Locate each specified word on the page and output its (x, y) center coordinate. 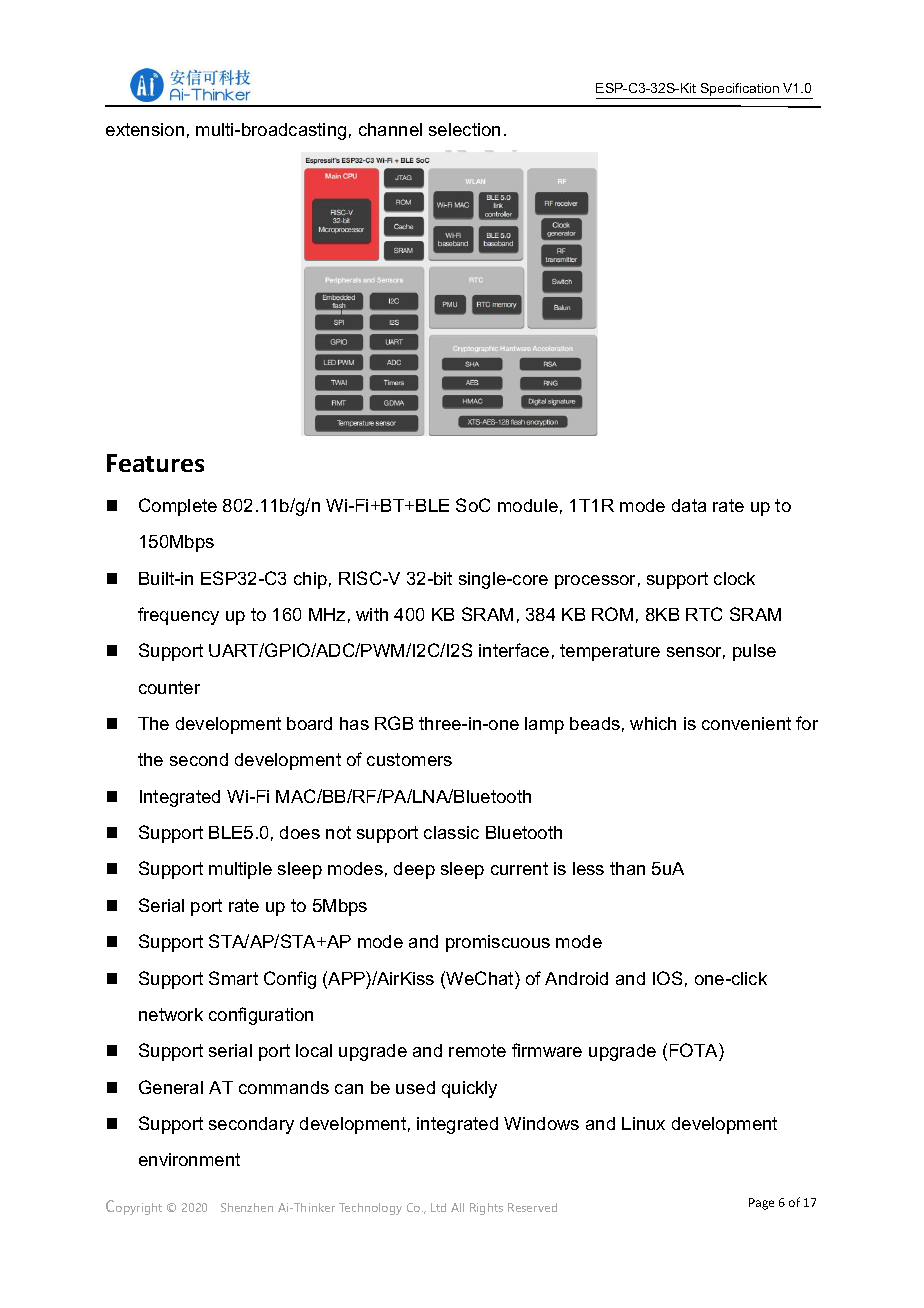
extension (145, 129)
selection (464, 129)
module (528, 505)
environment (189, 1159)
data (689, 505)
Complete (178, 507)
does (300, 832)
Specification (740, 91)
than (627, 868)
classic (451, 832)
